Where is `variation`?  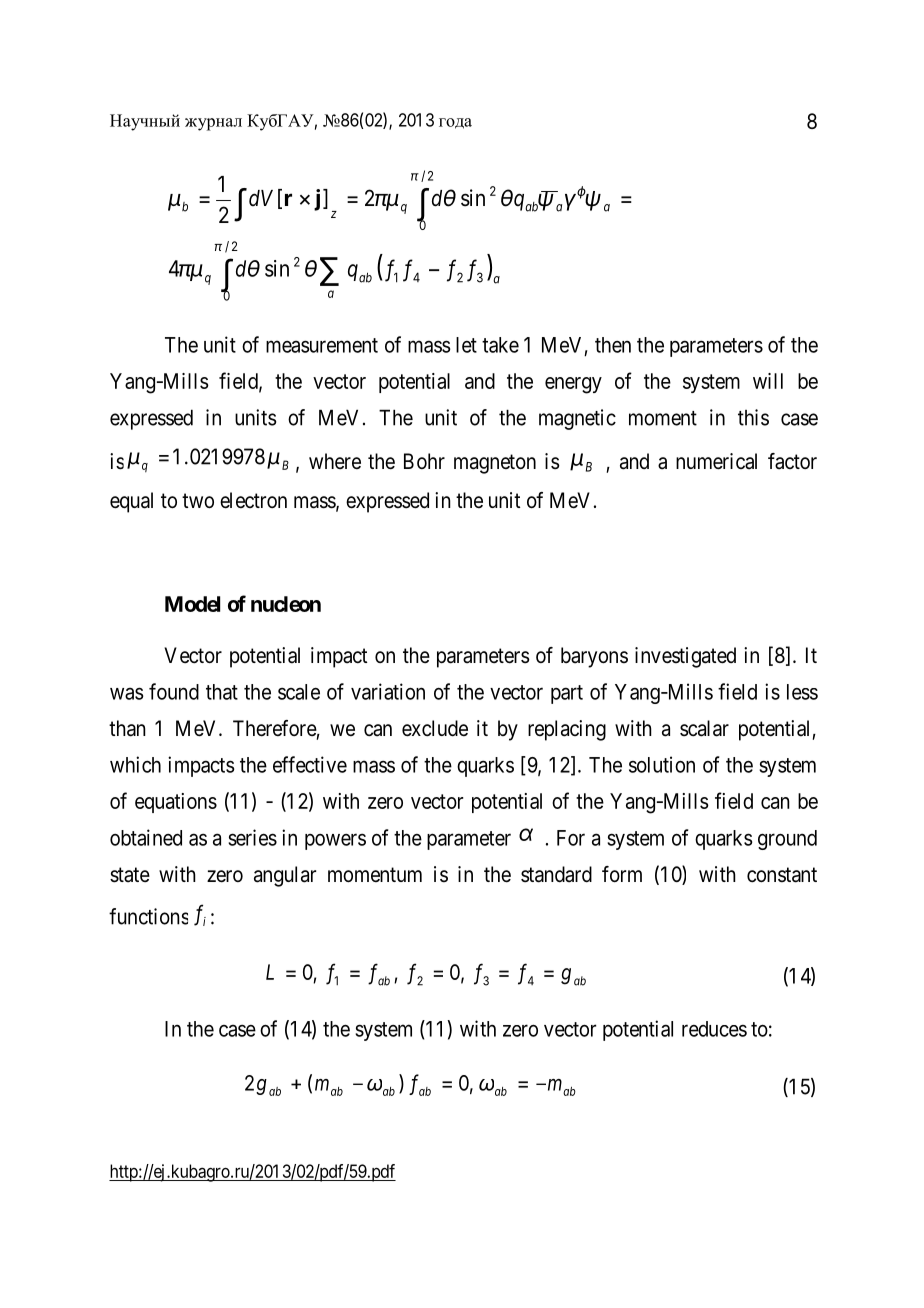
variation is located at coordinates (388, 691).
